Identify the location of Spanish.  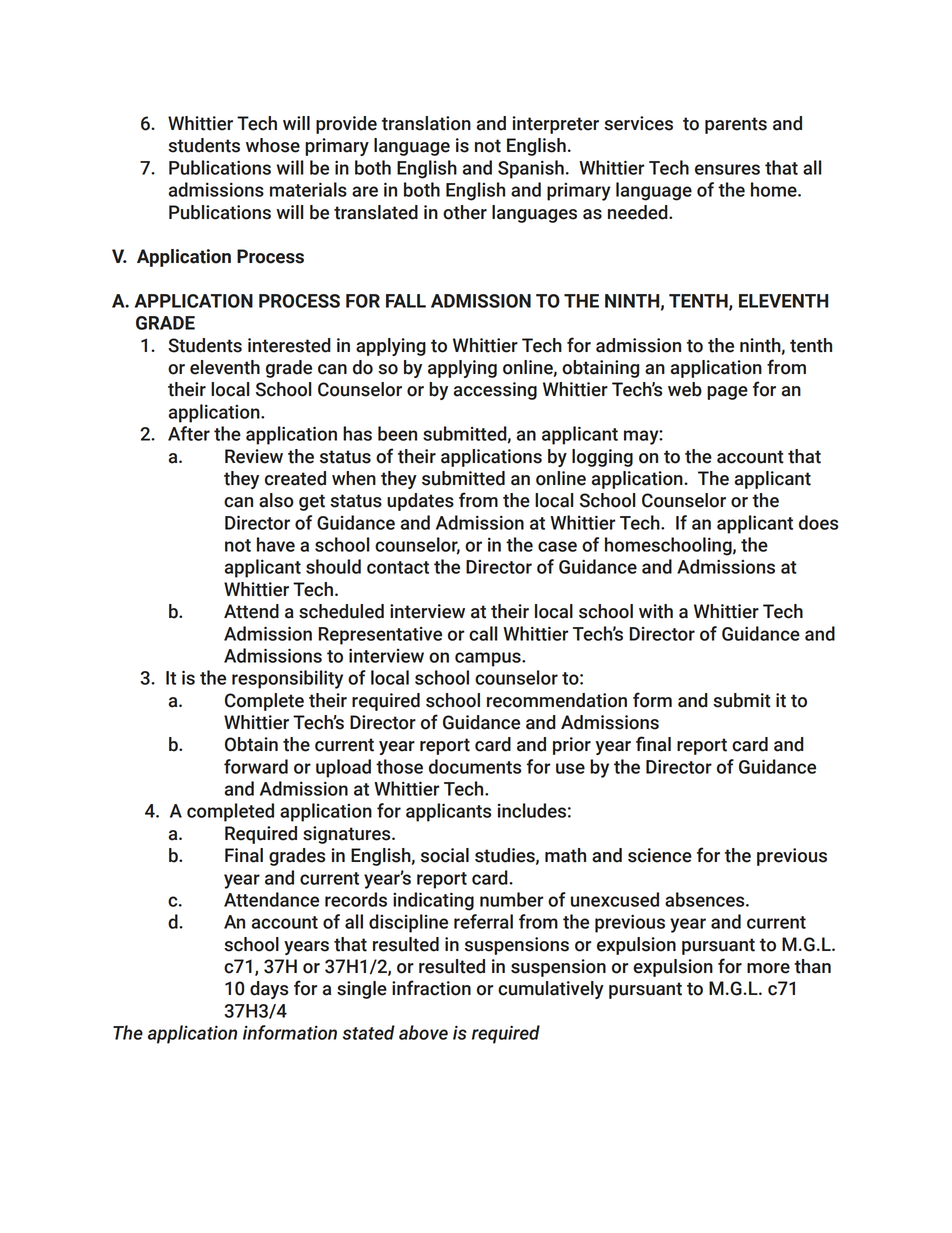
(531, 169).
